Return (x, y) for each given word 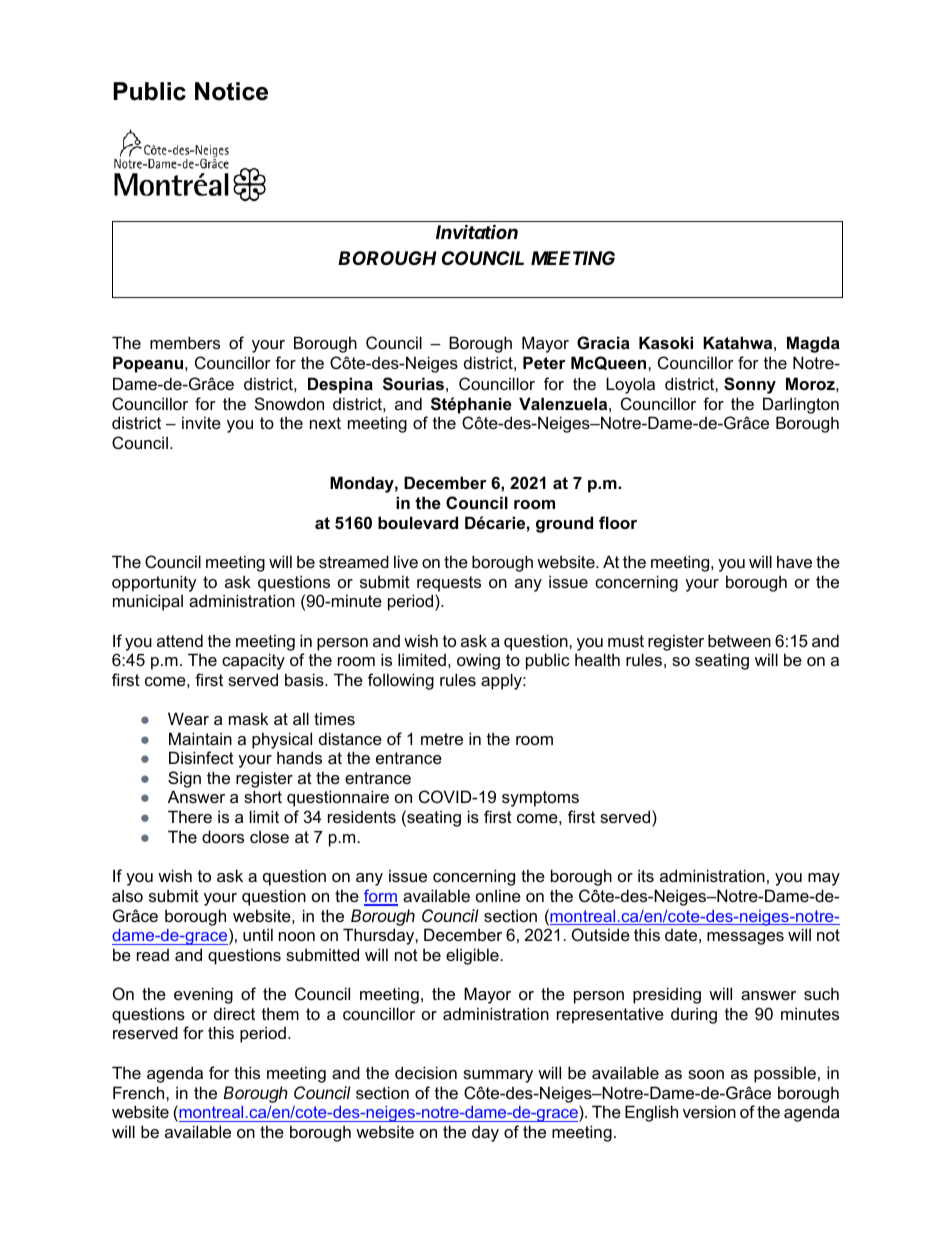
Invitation (477, 231)
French (140, 1092)
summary (498, 1076)
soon (706, 1074)
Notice (231, 91)
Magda (813, 344)
